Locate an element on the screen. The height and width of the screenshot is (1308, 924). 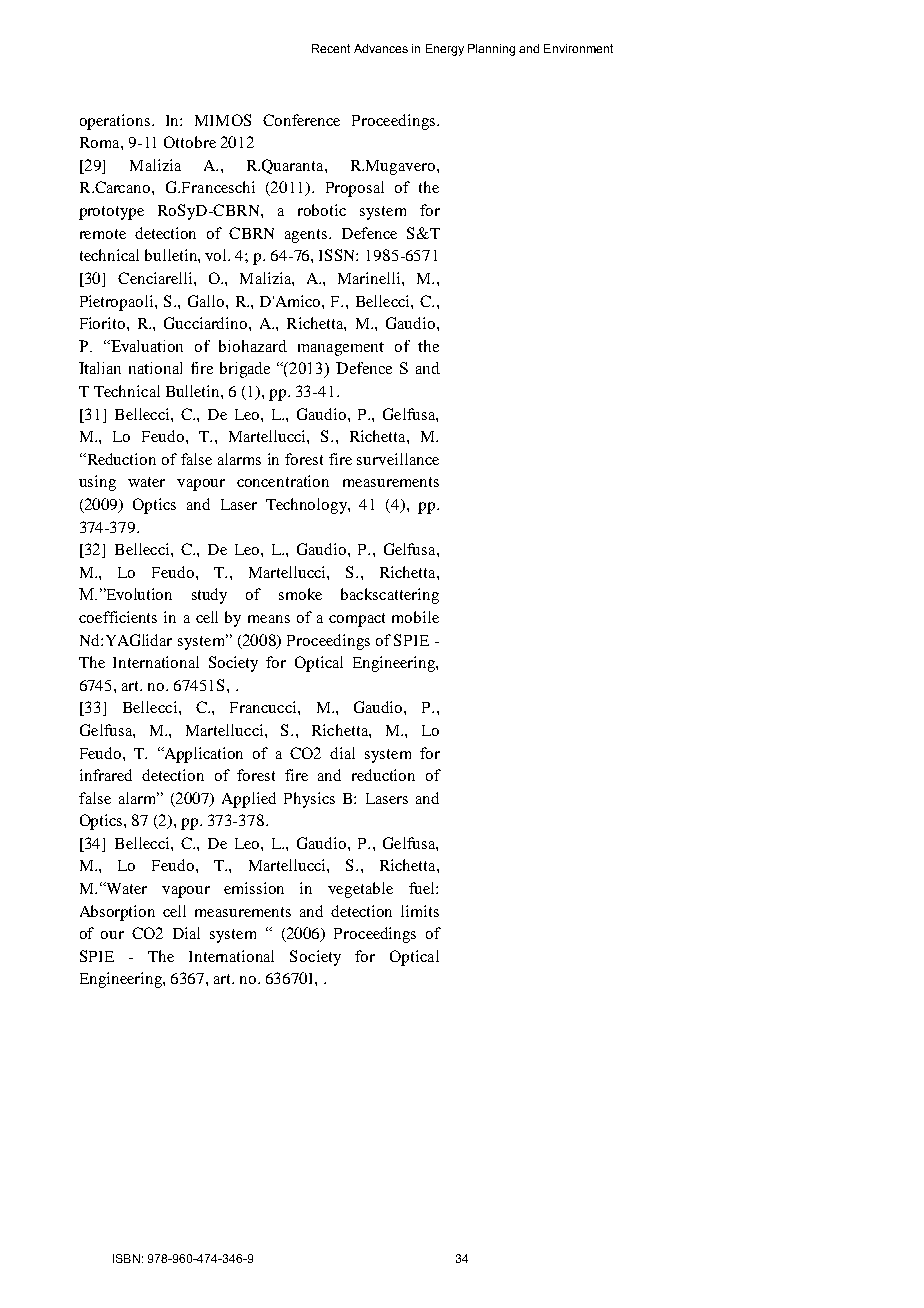
operations is located at coordinates (115, 122).
